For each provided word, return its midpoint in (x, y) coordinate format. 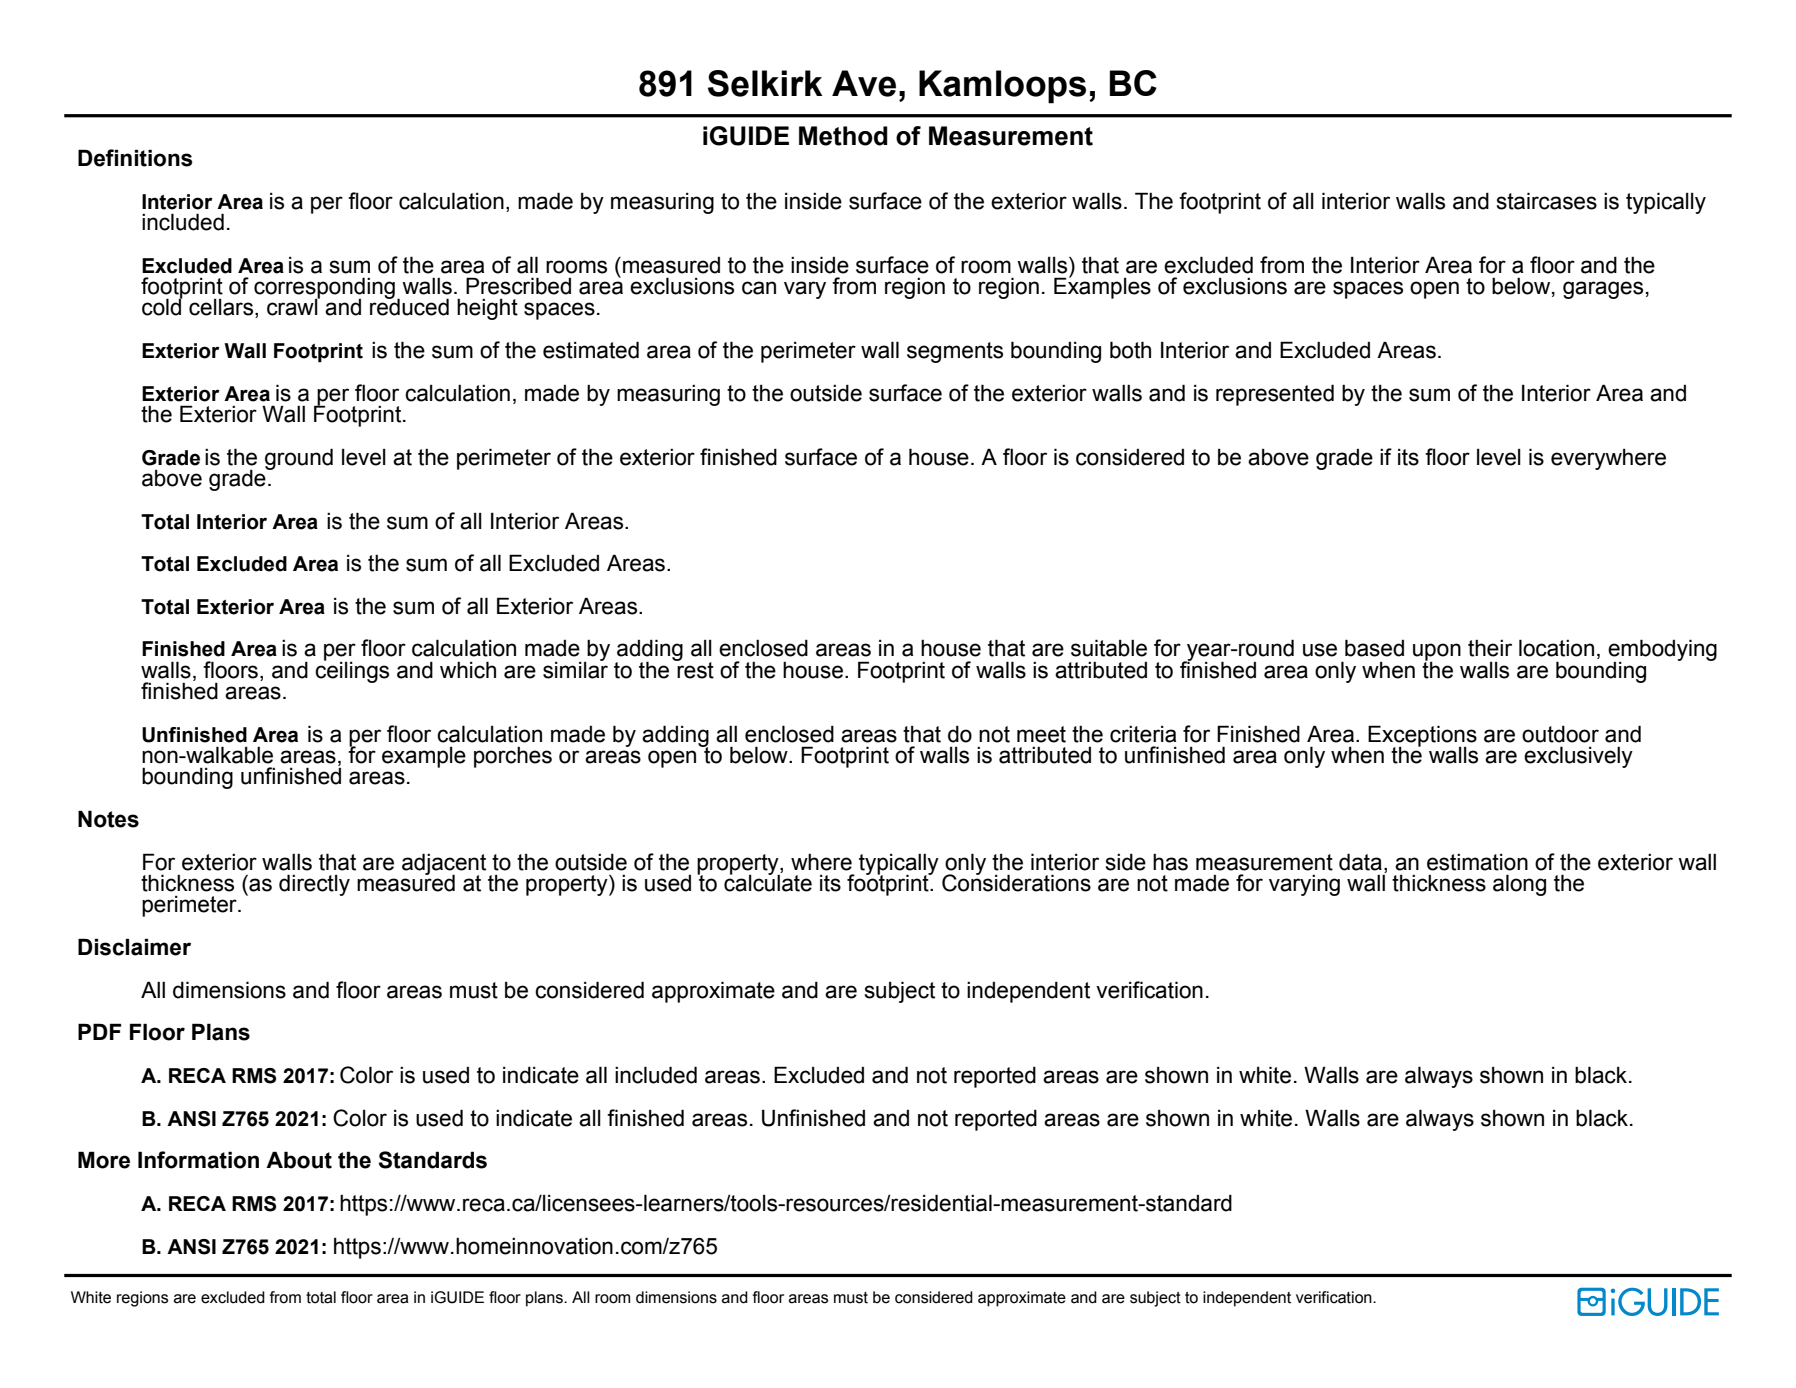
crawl (293, 306)
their (1490, 648)
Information (198, 1160)
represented (1275, 395)
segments (955, 352)
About (299, 1160)
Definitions (135, 158)
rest (694, 669)
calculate (768, 882)
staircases (1547, 201)
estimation (1477, 862)
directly (314, 885)
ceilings (352, 671)
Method (843, 136)
